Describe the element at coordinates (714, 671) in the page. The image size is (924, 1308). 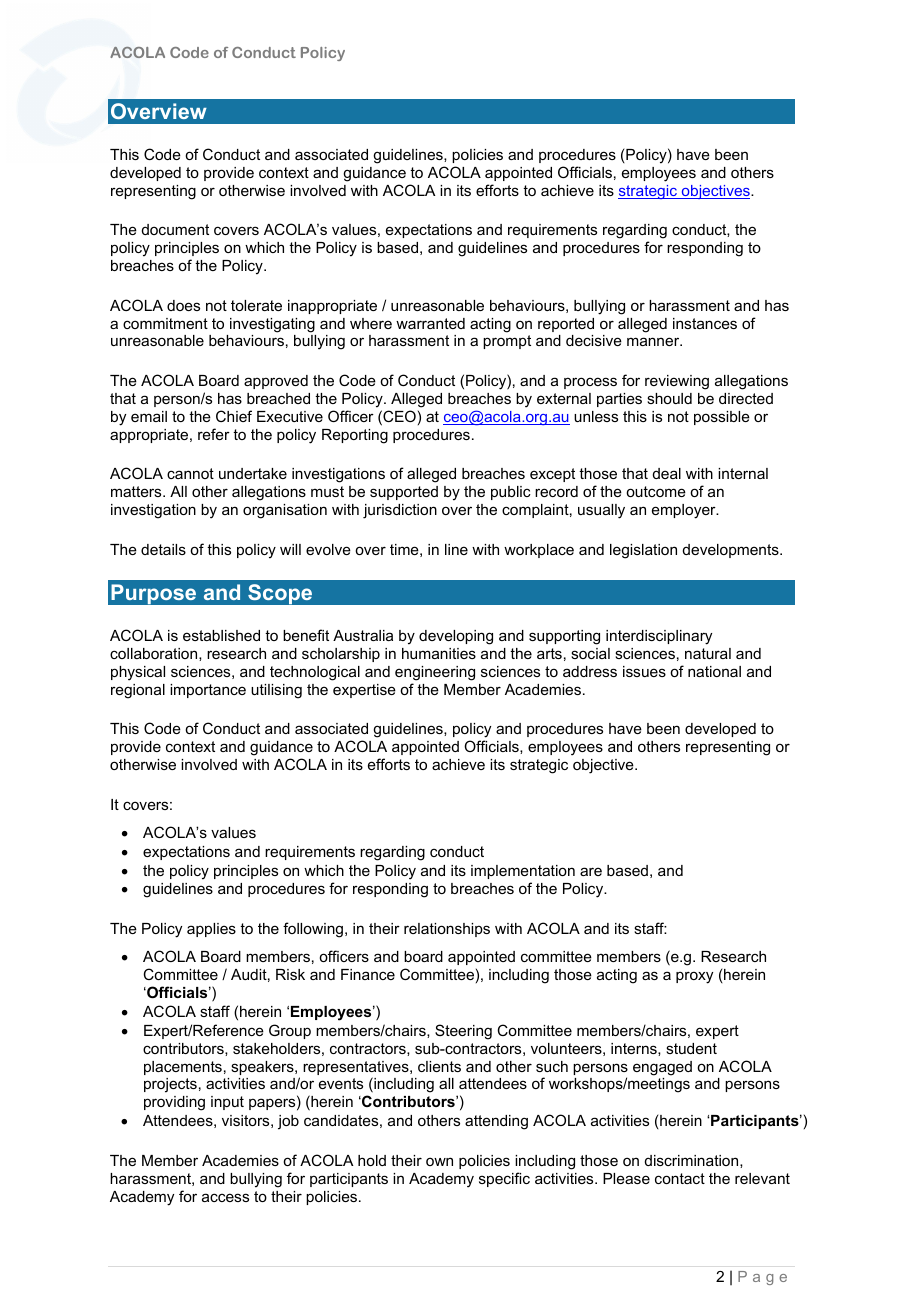
I see `national` at that location.
